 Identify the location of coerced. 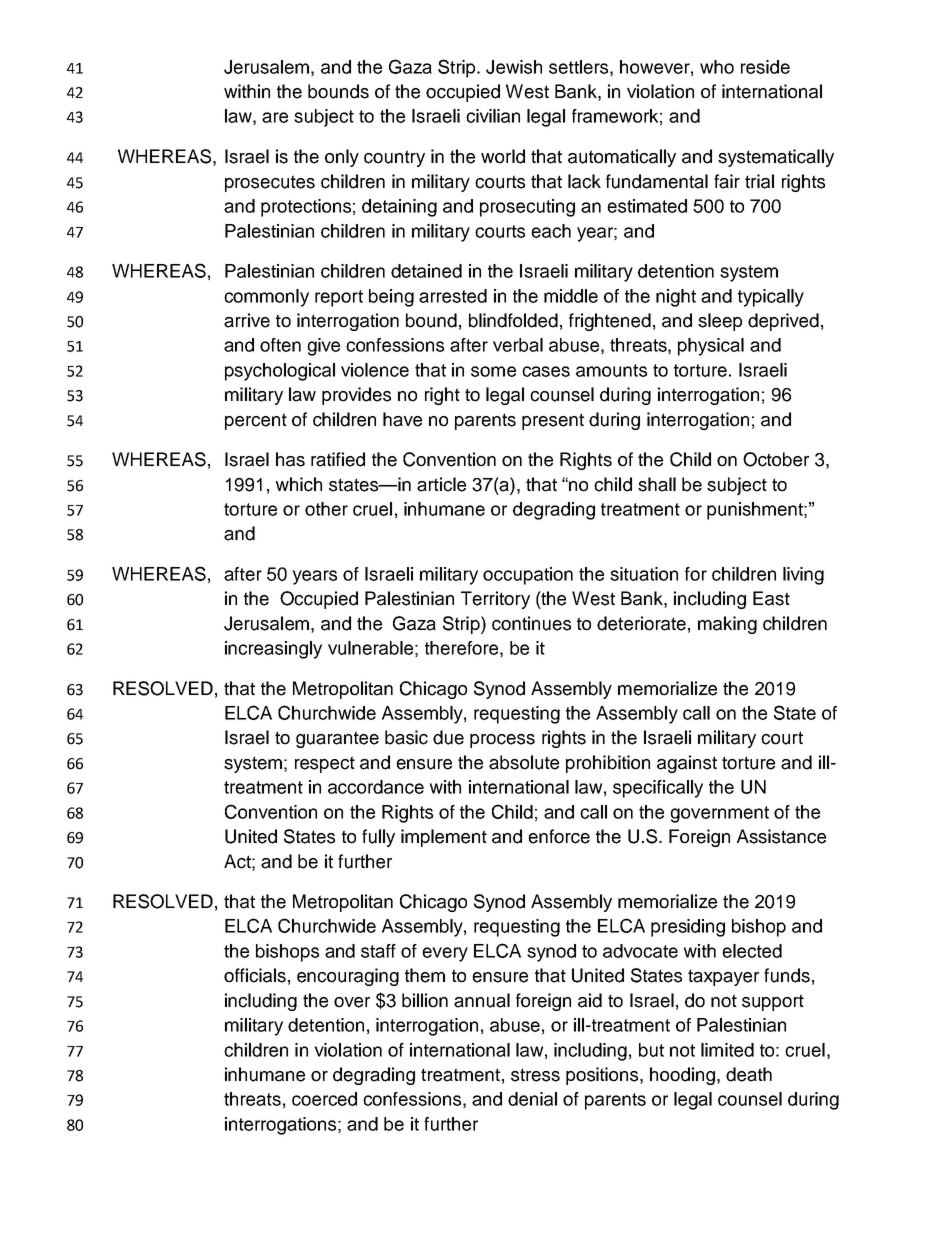
(324, 1099).
